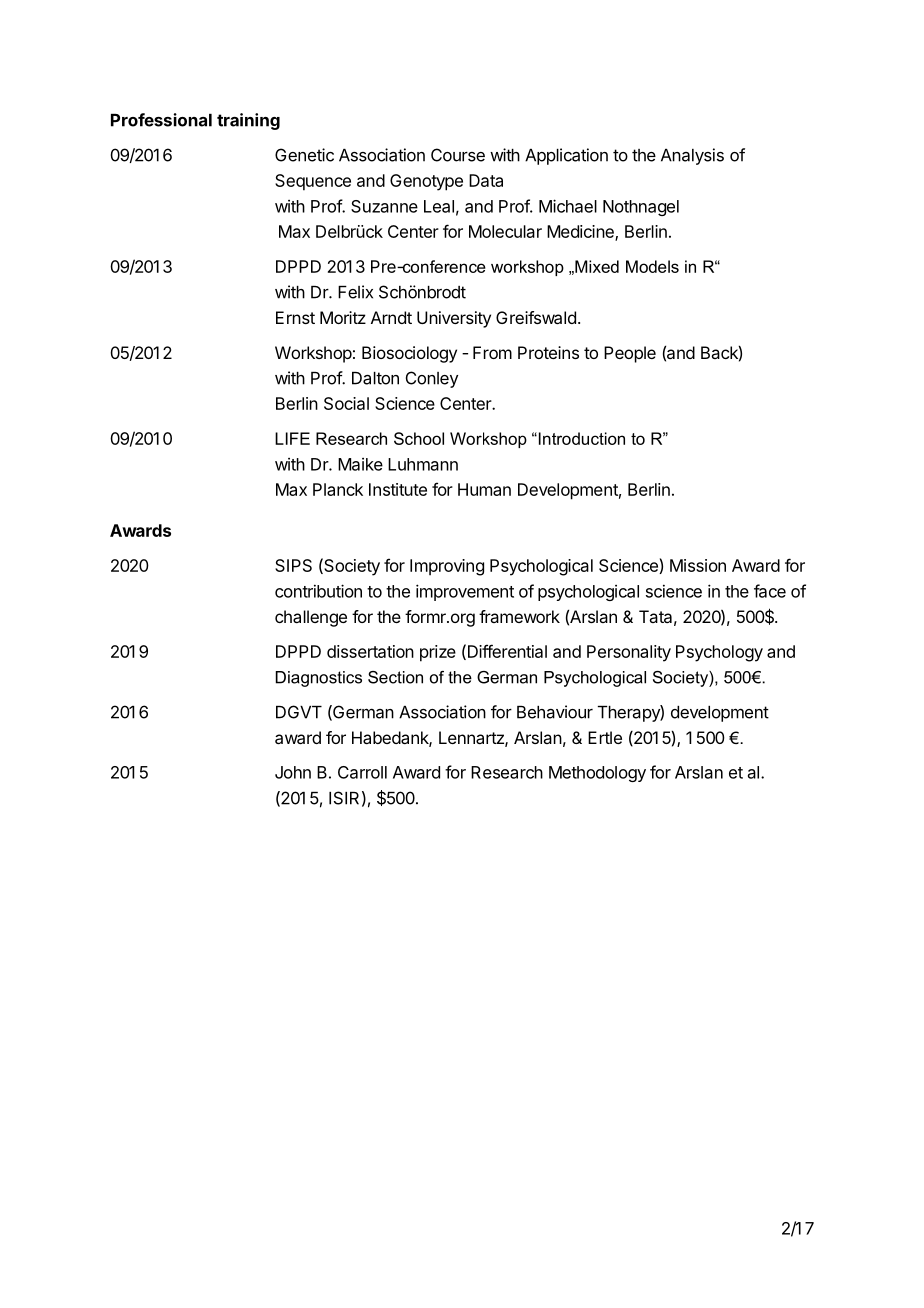  Describe the element at coordinates (304, 155) in the document. I see `Genetic` at that location.
